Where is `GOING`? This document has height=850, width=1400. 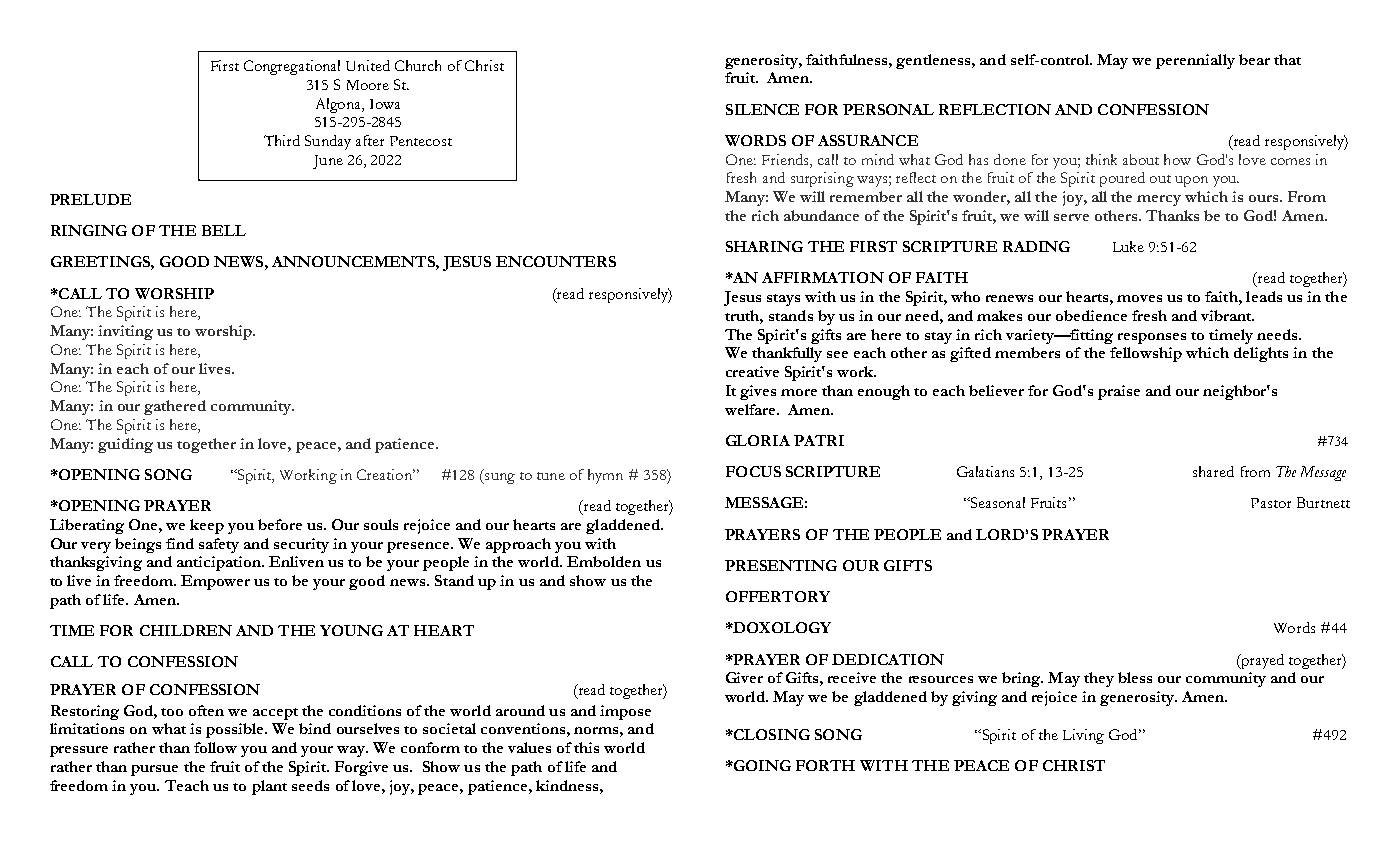
GOING is located at coordinates (761, 765).
